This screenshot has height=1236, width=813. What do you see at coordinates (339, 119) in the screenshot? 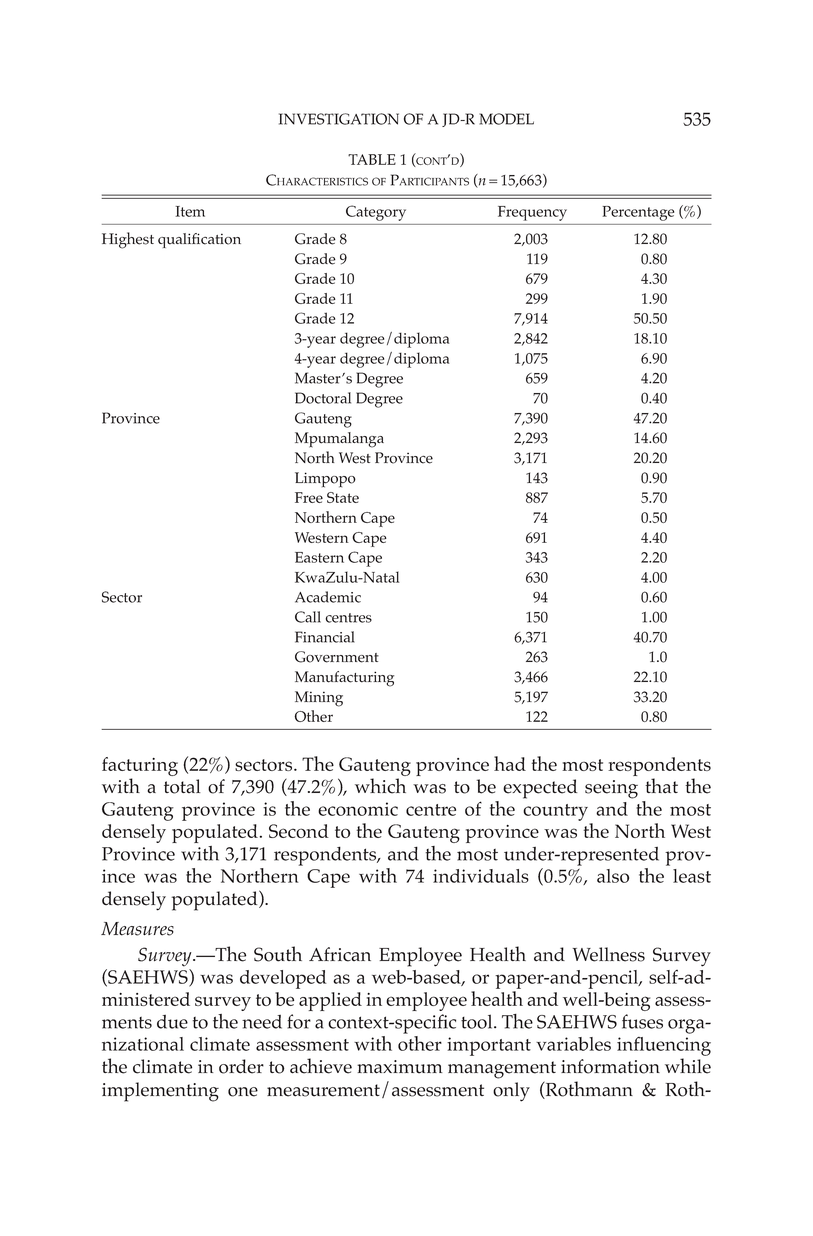
I see `Investigation` at bounding box center [339, 119].
